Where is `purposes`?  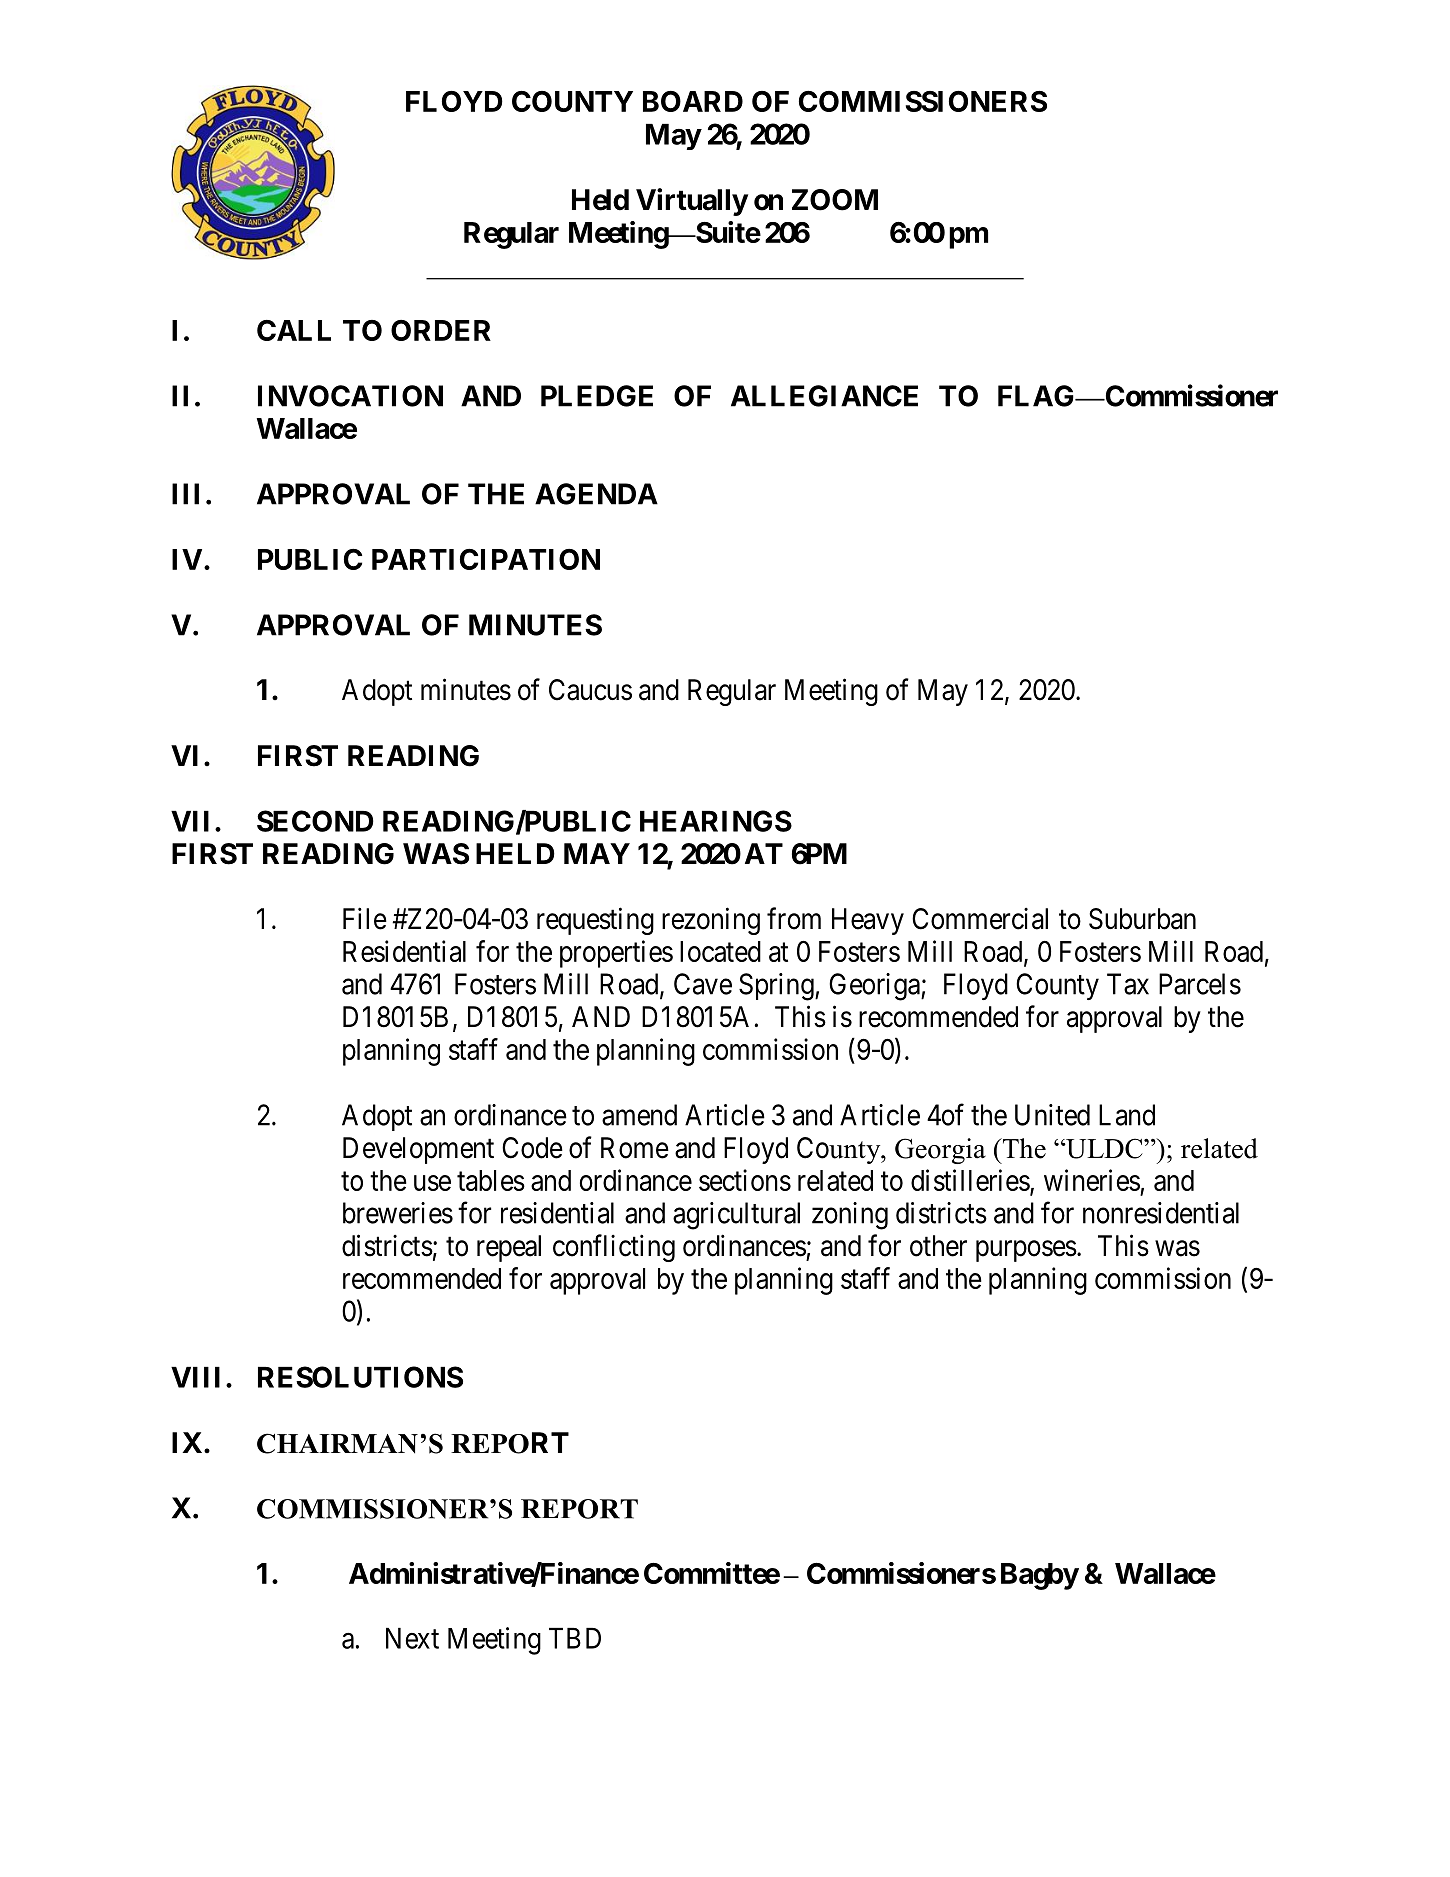 purposes is located at coordinates (1026, 1251).
